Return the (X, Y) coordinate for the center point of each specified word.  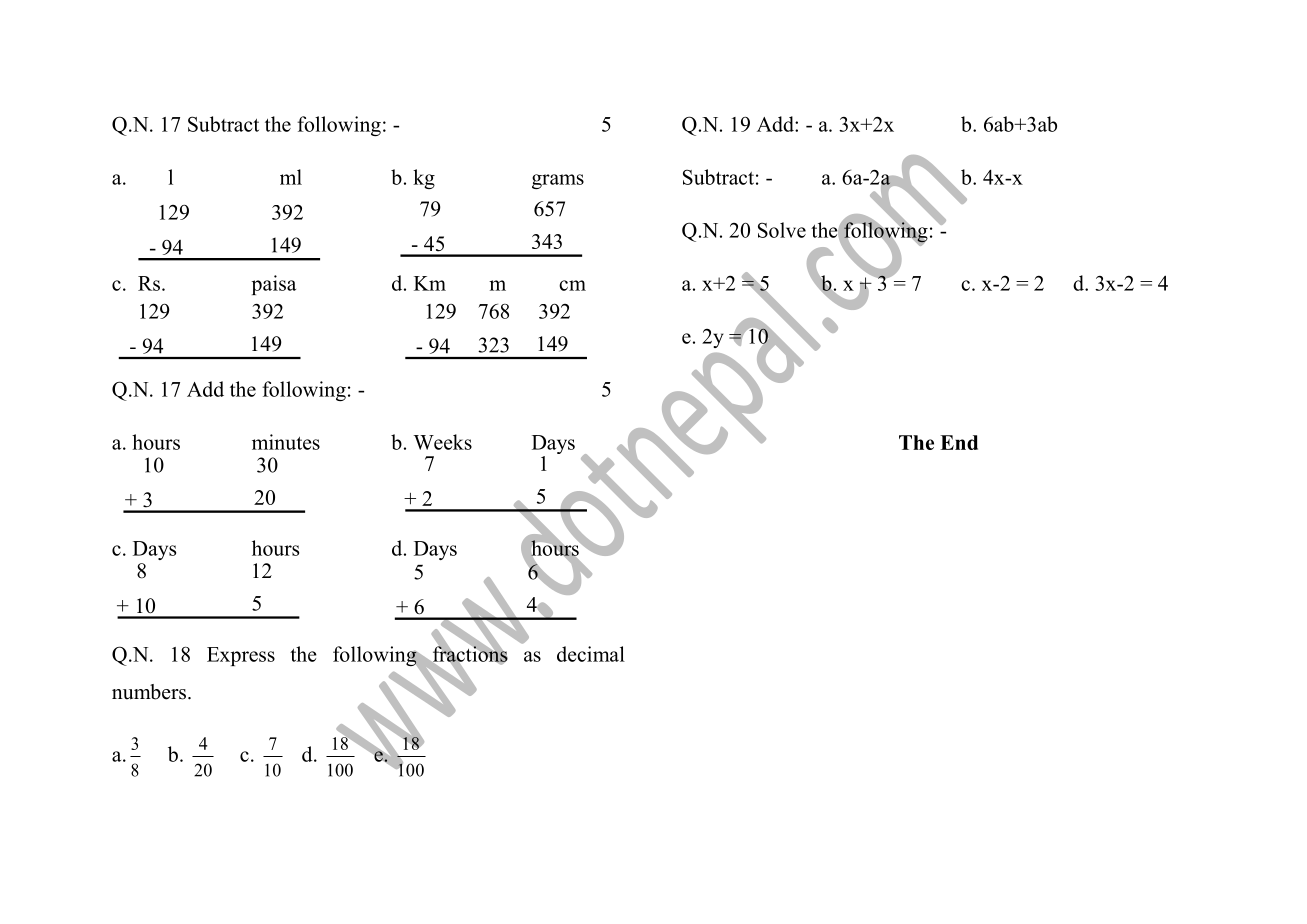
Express (241, 656)
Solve (782, 230)
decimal (591, 654)
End (959, 442)
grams (558, 181)
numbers (149, 692)
